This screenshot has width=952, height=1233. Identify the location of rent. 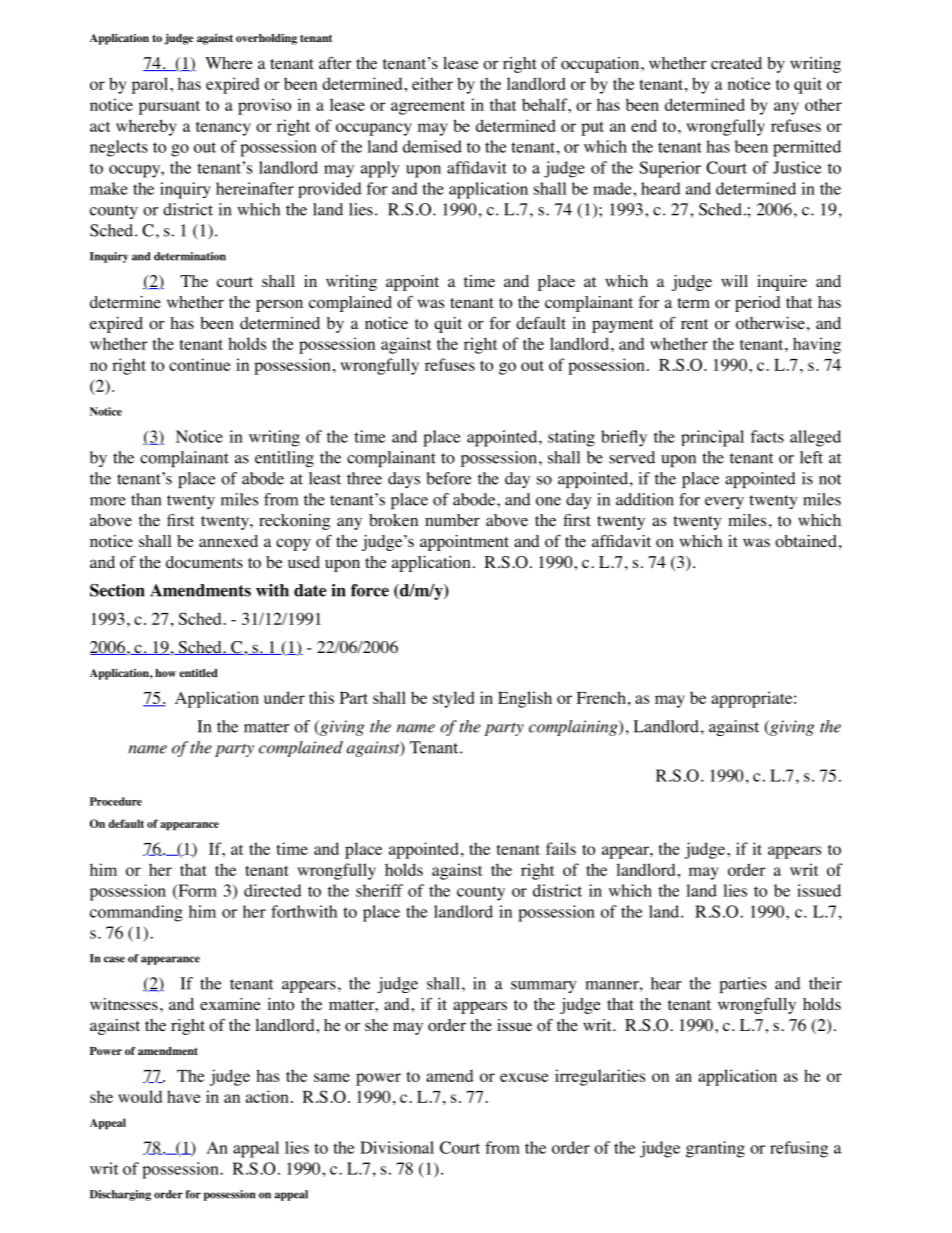
(694, 324).
